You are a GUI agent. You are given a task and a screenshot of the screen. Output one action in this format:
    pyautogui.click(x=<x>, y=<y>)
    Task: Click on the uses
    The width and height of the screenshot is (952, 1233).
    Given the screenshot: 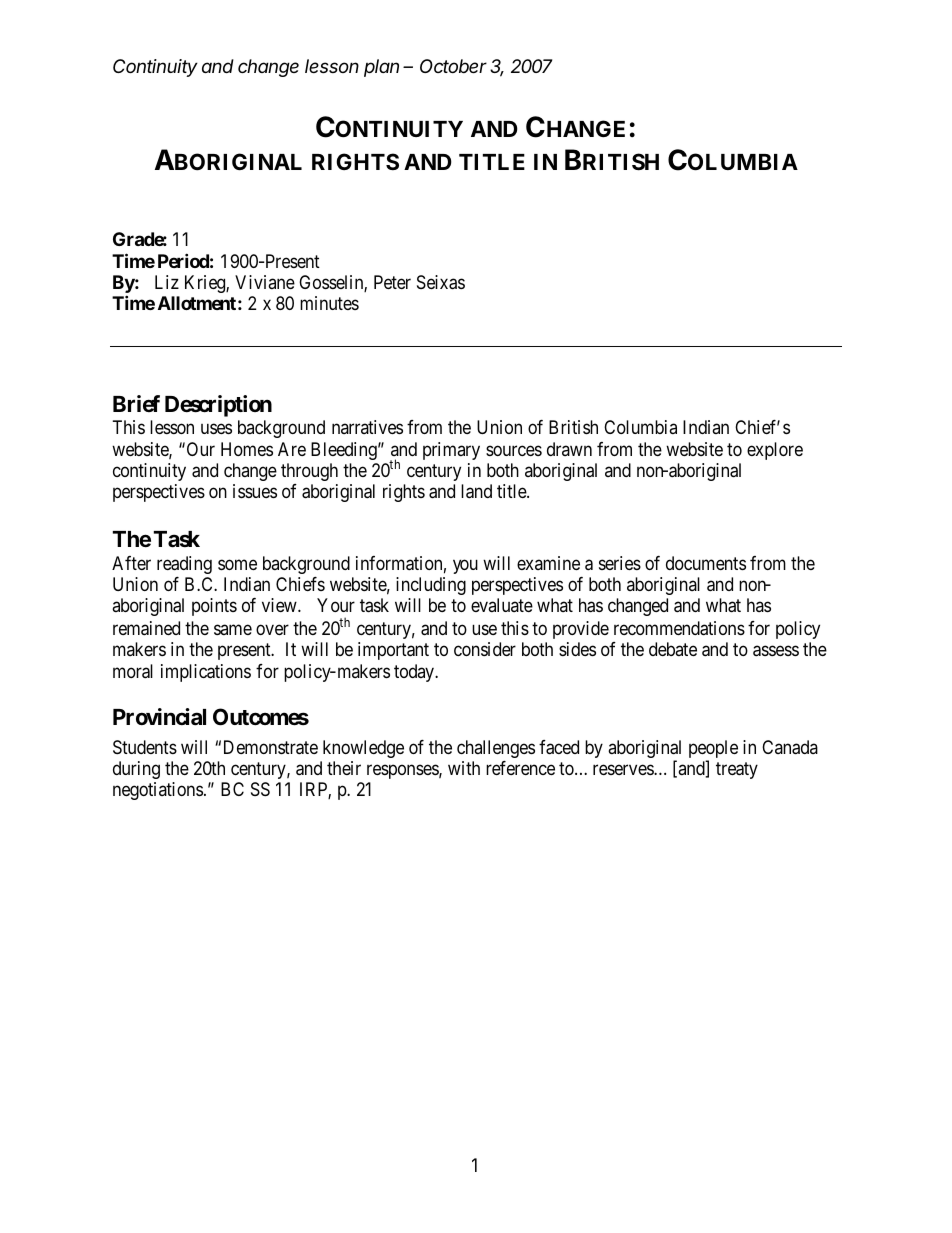 What is the action you would take?
    pyautogui.click(x=216, y=428)
